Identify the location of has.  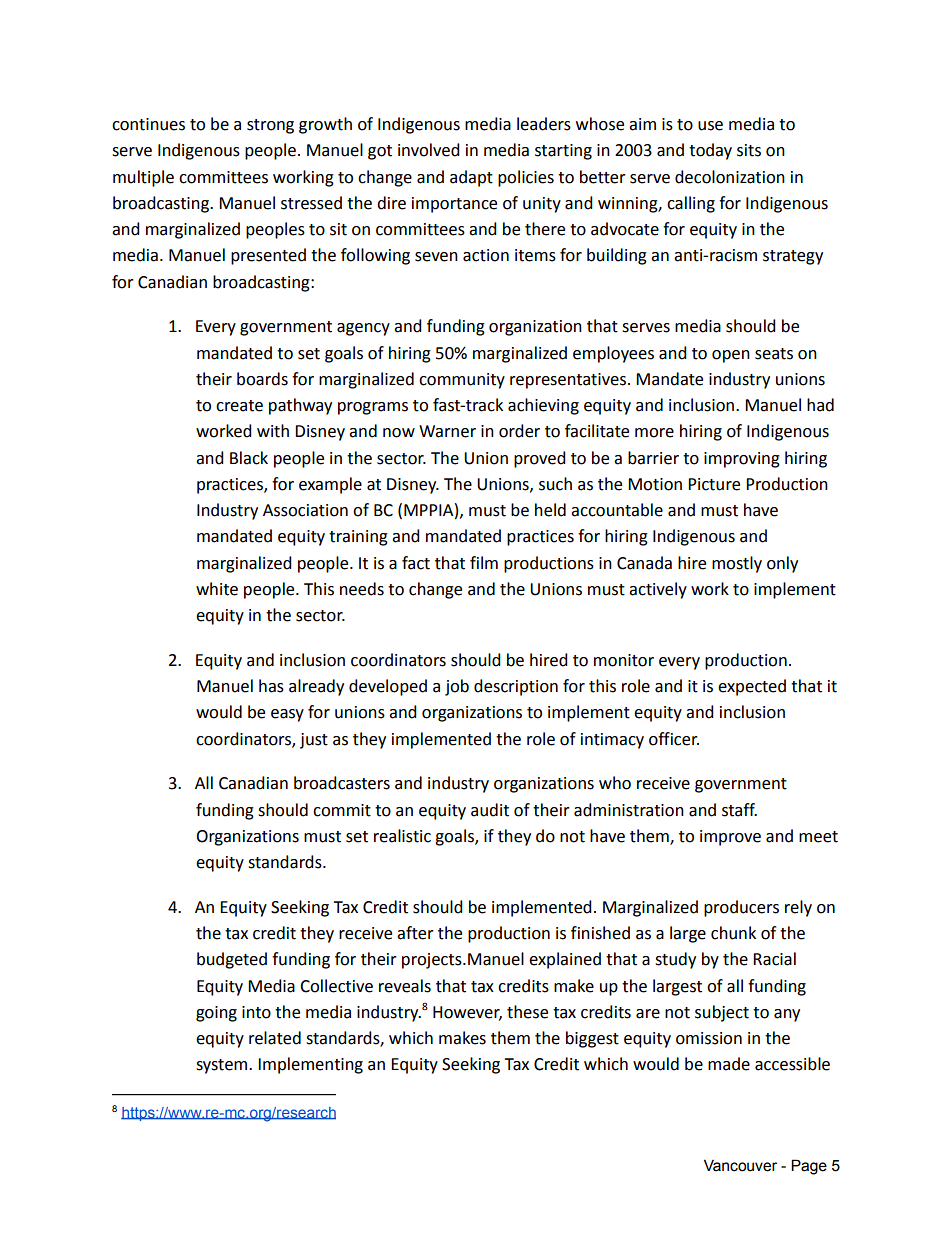
(271, 686).
